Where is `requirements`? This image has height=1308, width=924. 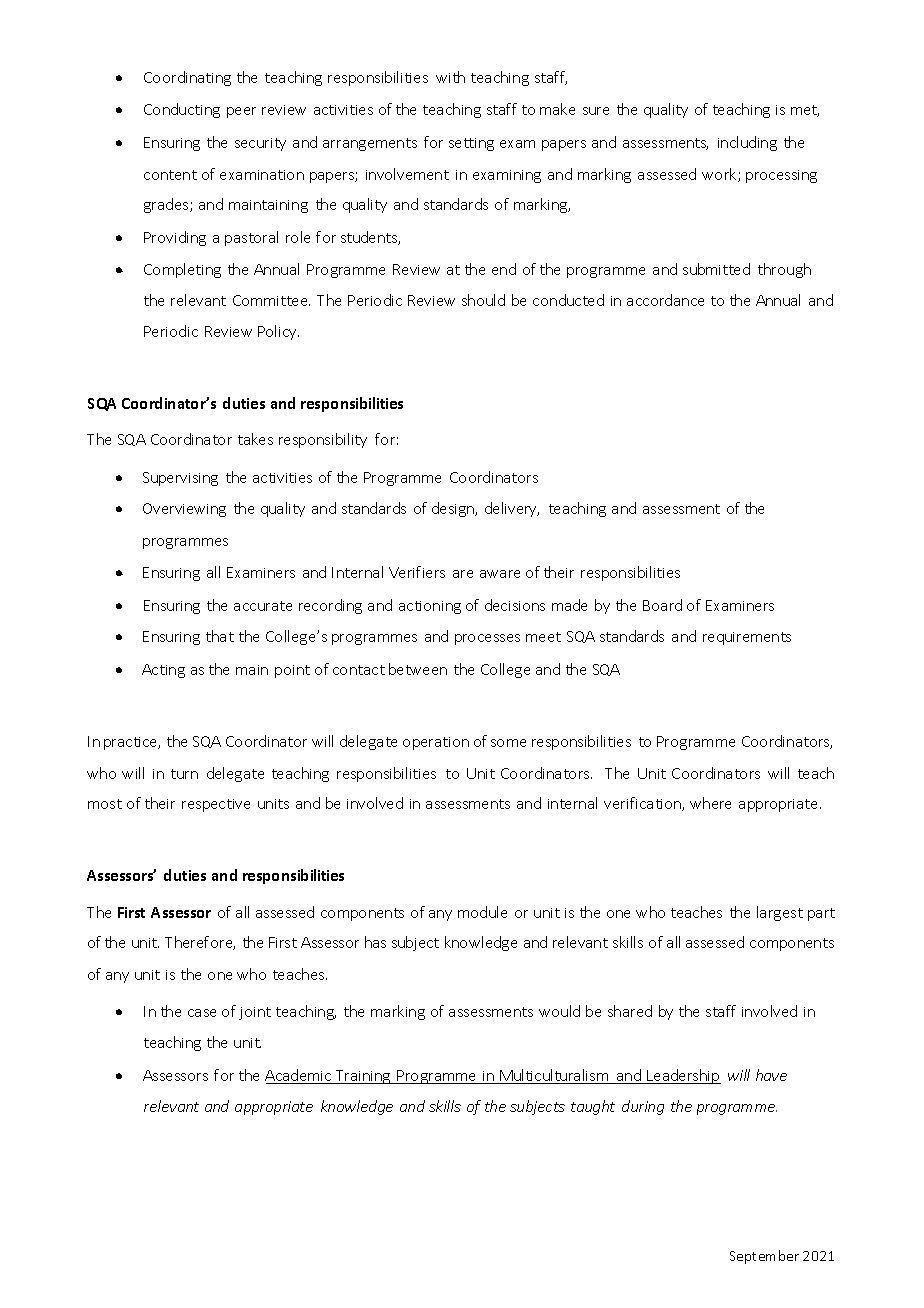
requirements is located at coordinates (747, 638).
